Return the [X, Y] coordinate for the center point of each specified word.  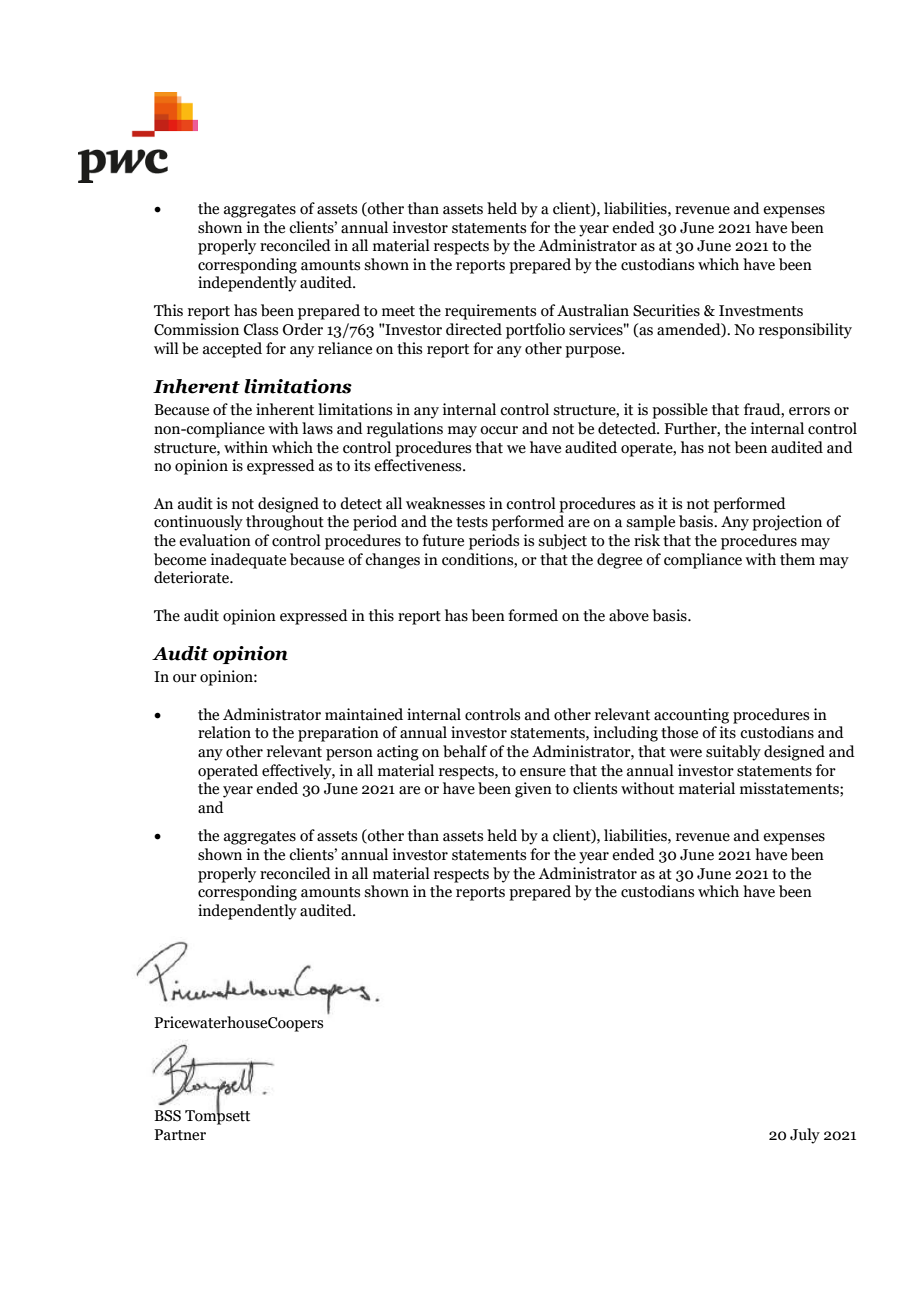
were [685, 753]
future [443, 540]
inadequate [248, 561]
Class [261, 329]
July [805, 1136]
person [349, 755]
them [797, 559]
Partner [180, 1135]
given [533, 790]
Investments [761, 311]
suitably [733, 753]
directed [474, 329]
